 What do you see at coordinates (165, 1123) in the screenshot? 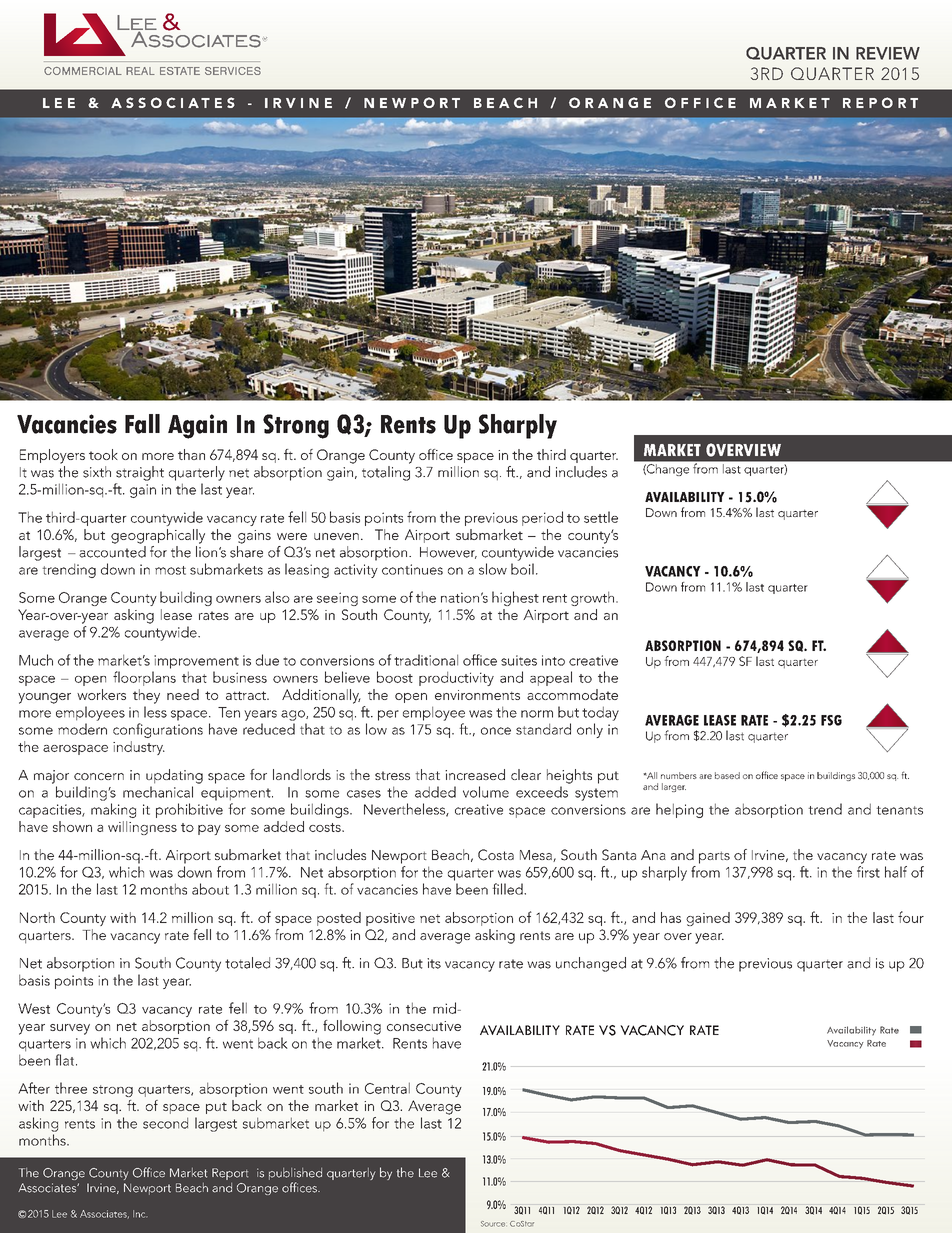
I see `second` at bounding box center [165, 1123].
